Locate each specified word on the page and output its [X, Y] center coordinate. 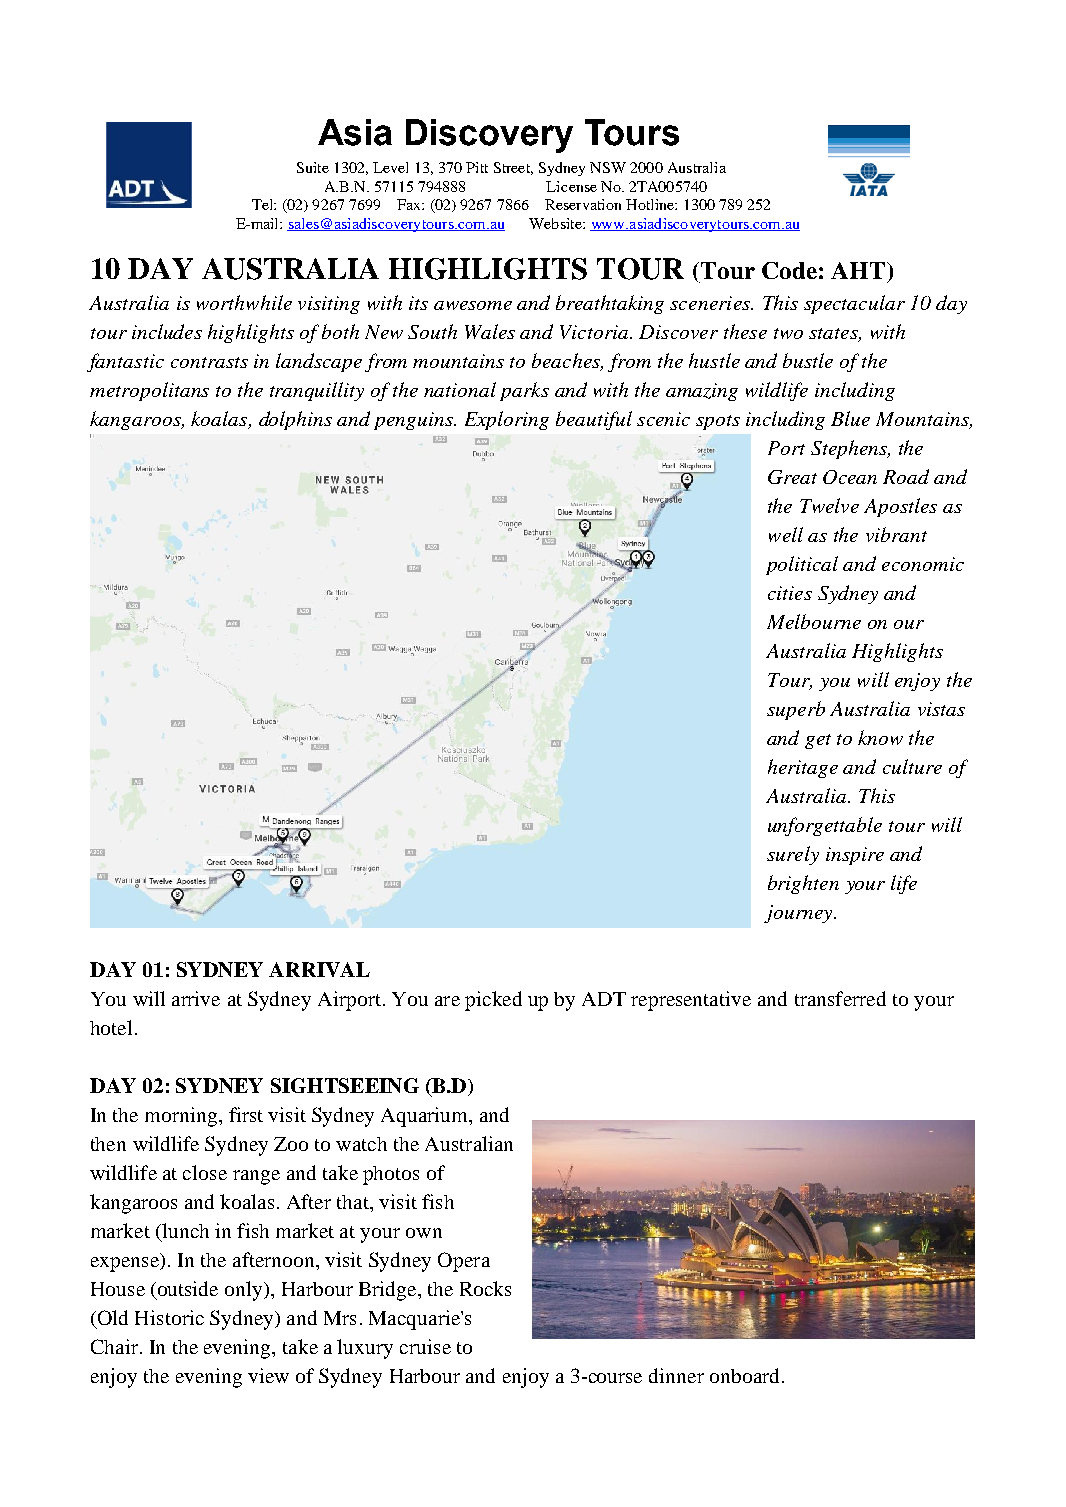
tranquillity [317, 391]
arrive [196, 998]
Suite [313, 167]
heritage [803, 768]
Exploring [507, 420]
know [880, 737]
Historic [169, 1317]
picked [493, 1001]
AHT [859, 270]
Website [556, 223]
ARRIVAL [319, 969]
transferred [840, 998]
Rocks [485, 1288]
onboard [744, 1375]
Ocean [850, 477]
